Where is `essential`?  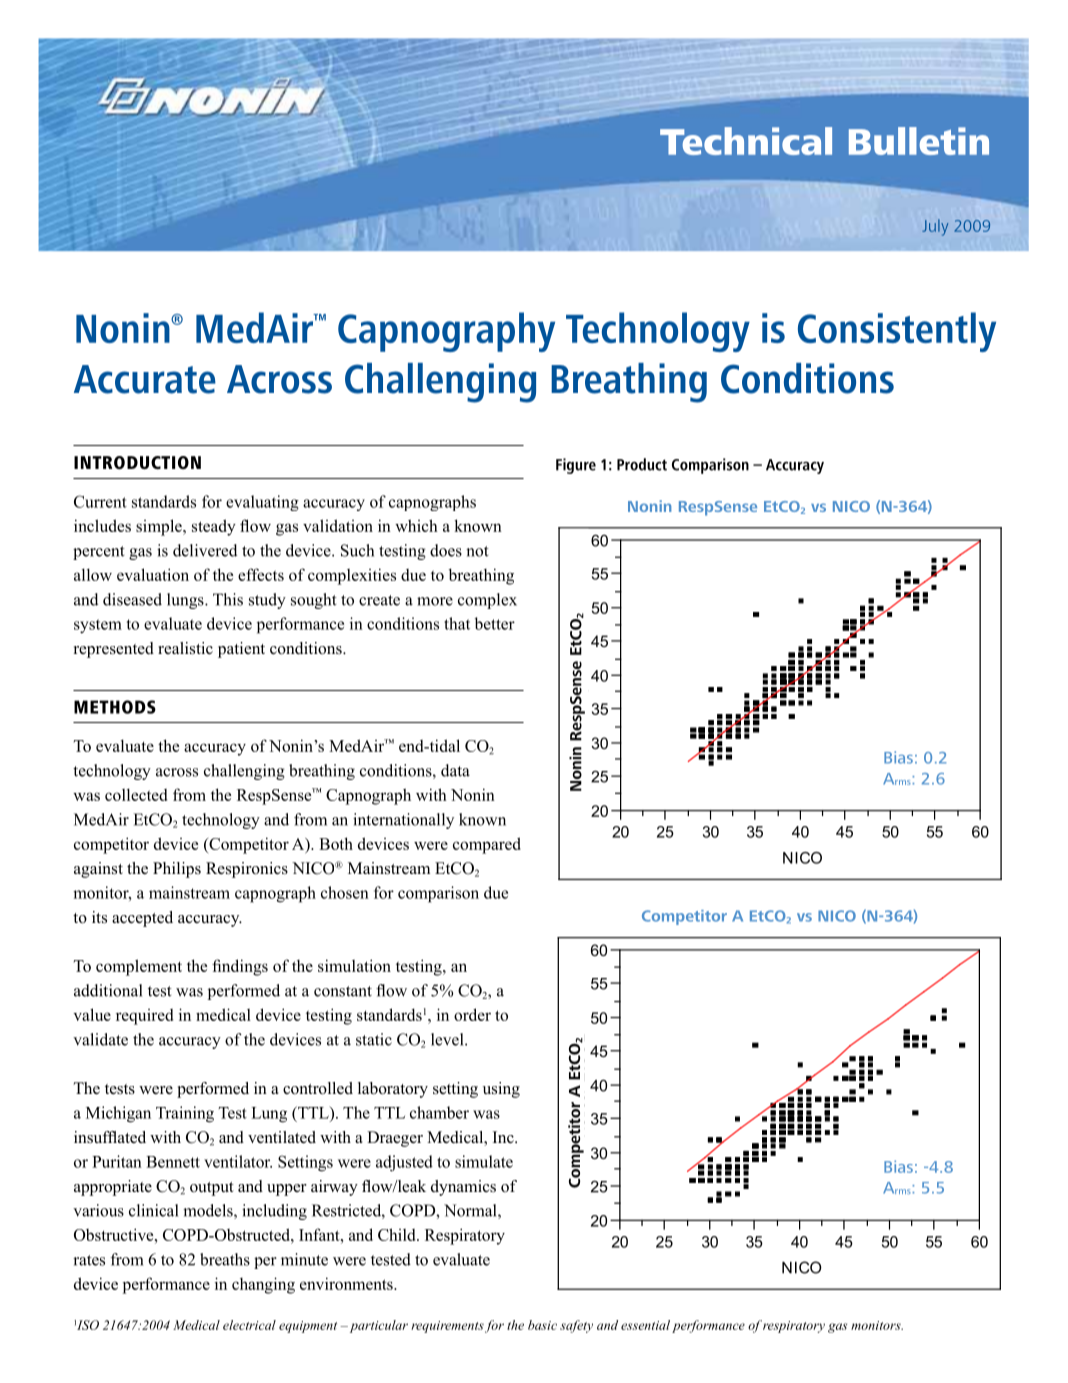
essential is located at coordinates (645, 1325).
